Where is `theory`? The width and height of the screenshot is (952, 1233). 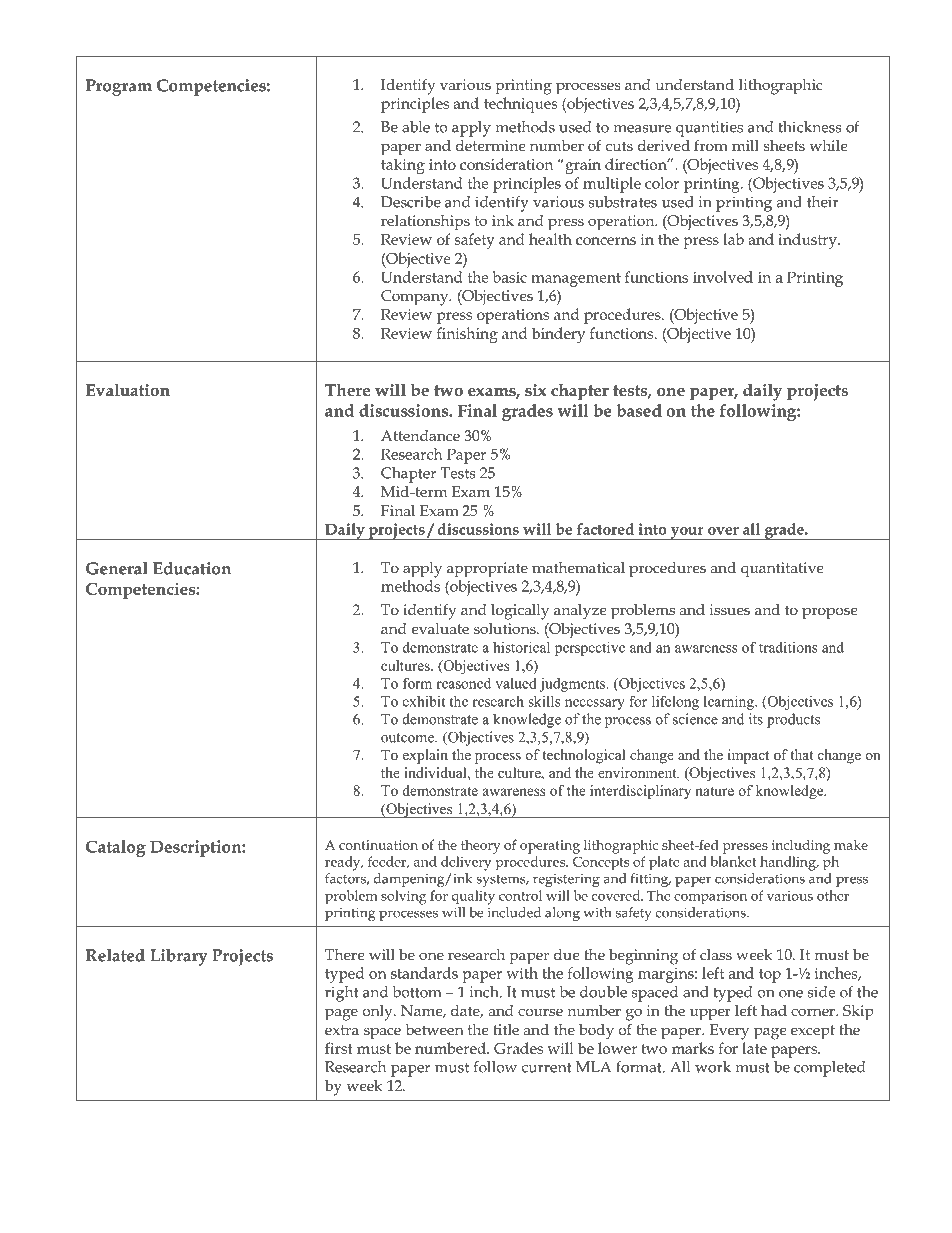
theory is located at coordinates (481, 846).
